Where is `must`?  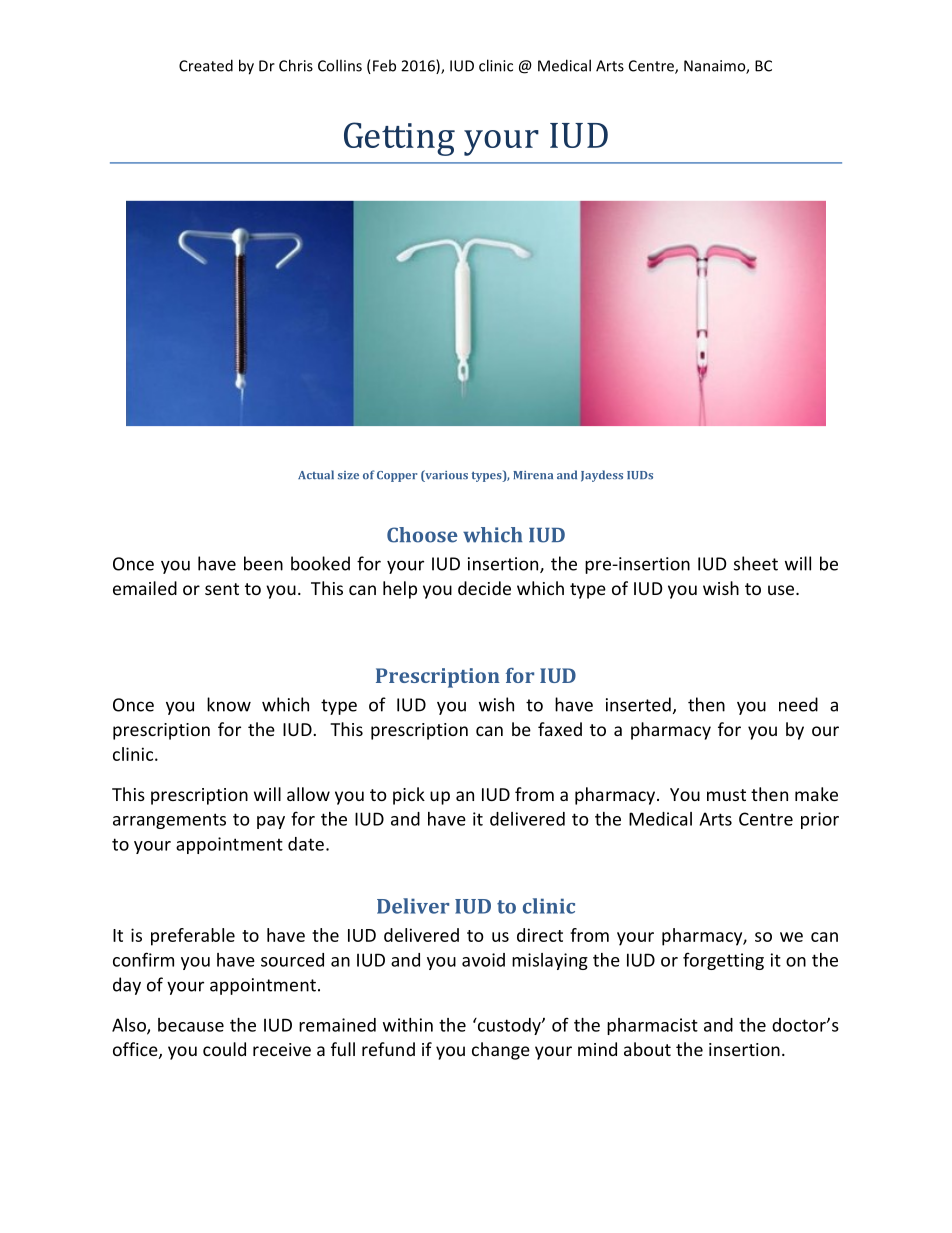
must is located at coordinates (726, 795).
